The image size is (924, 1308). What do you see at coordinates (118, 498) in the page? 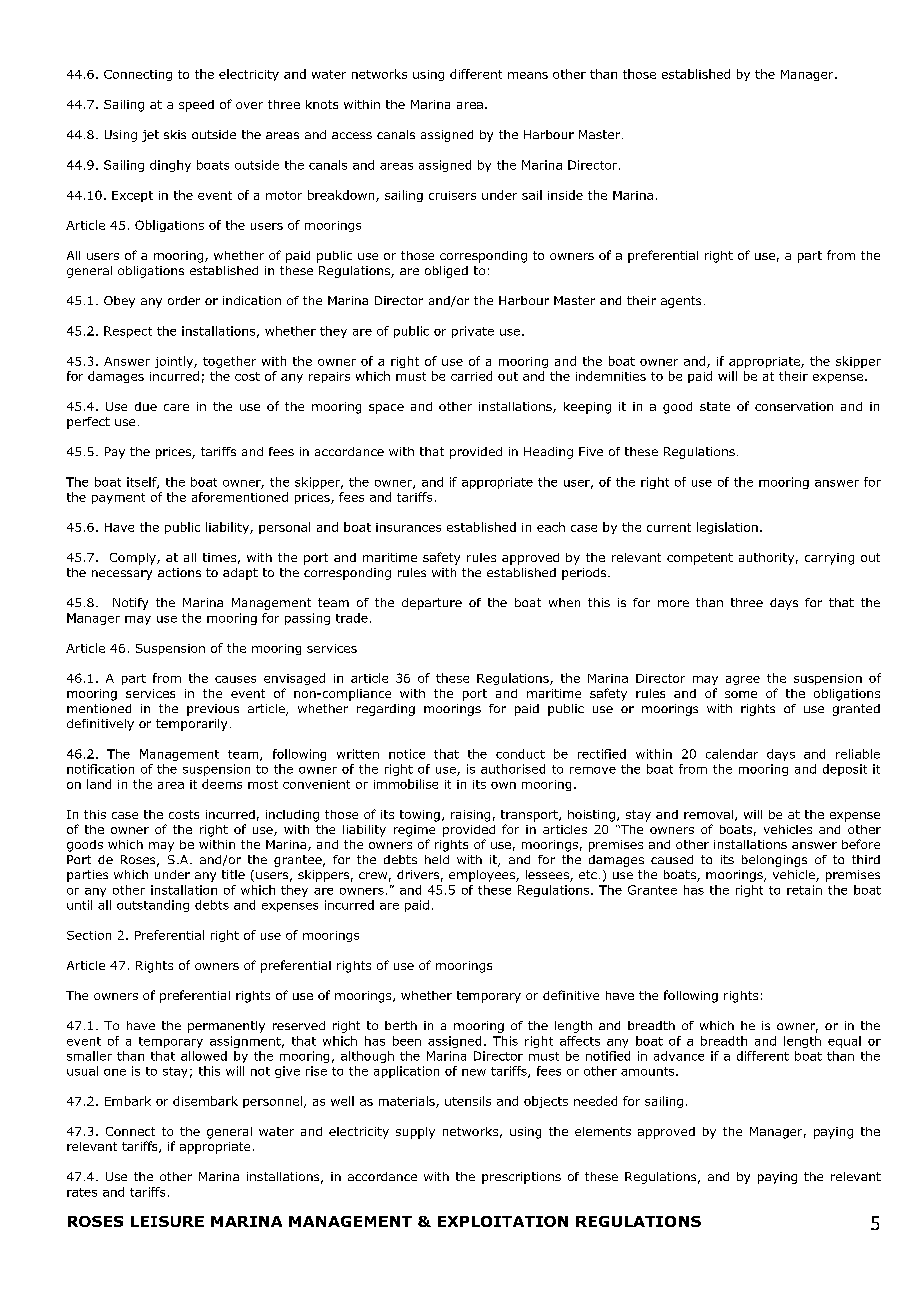
I see `payment` at bounding box center [118, 498].
